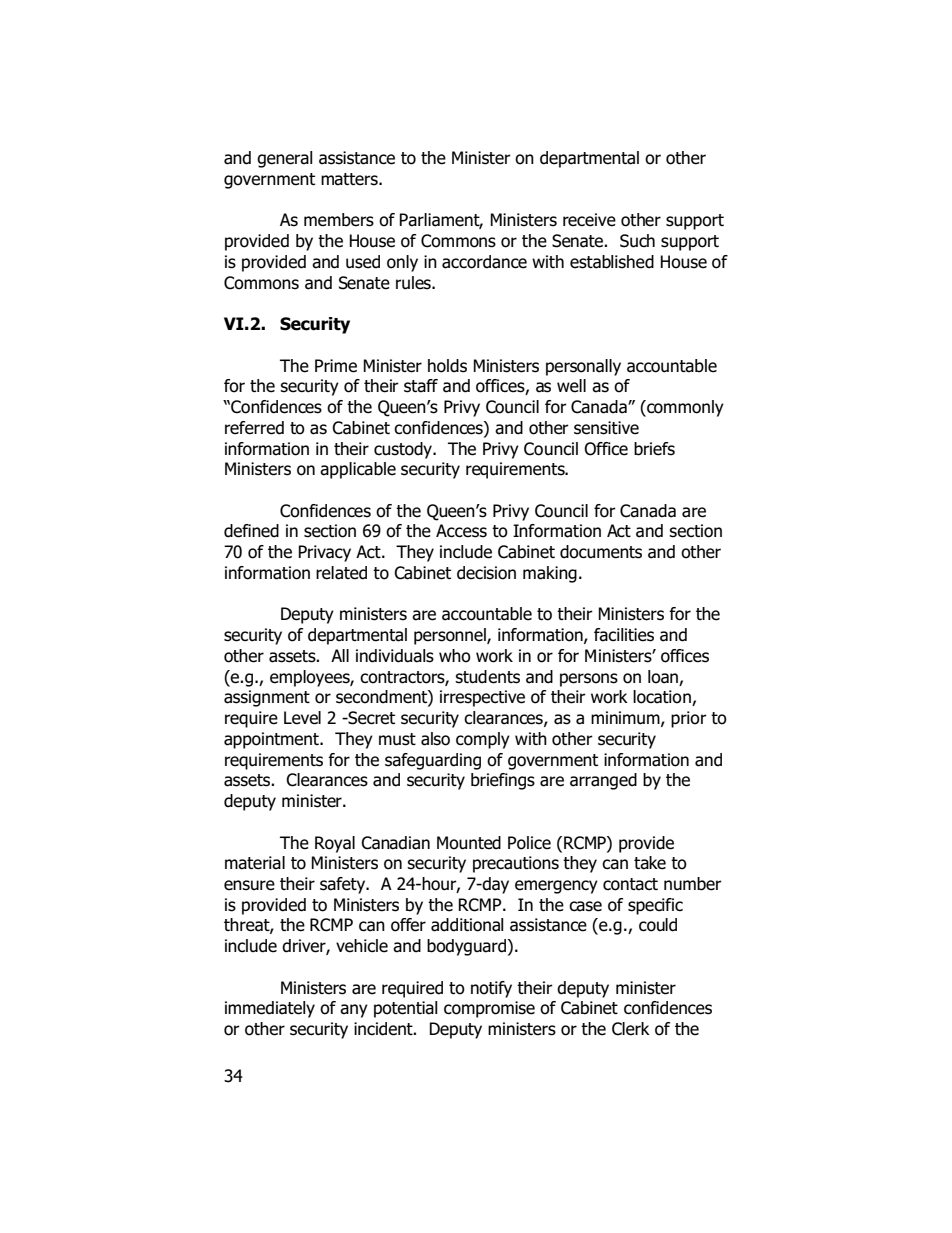 Image resolution: width=952 pixels, height=1233 pixels. What do you see at coordinates (270, 1009) in the document?
I see `immediately` at bounding box center [270, 1009].
